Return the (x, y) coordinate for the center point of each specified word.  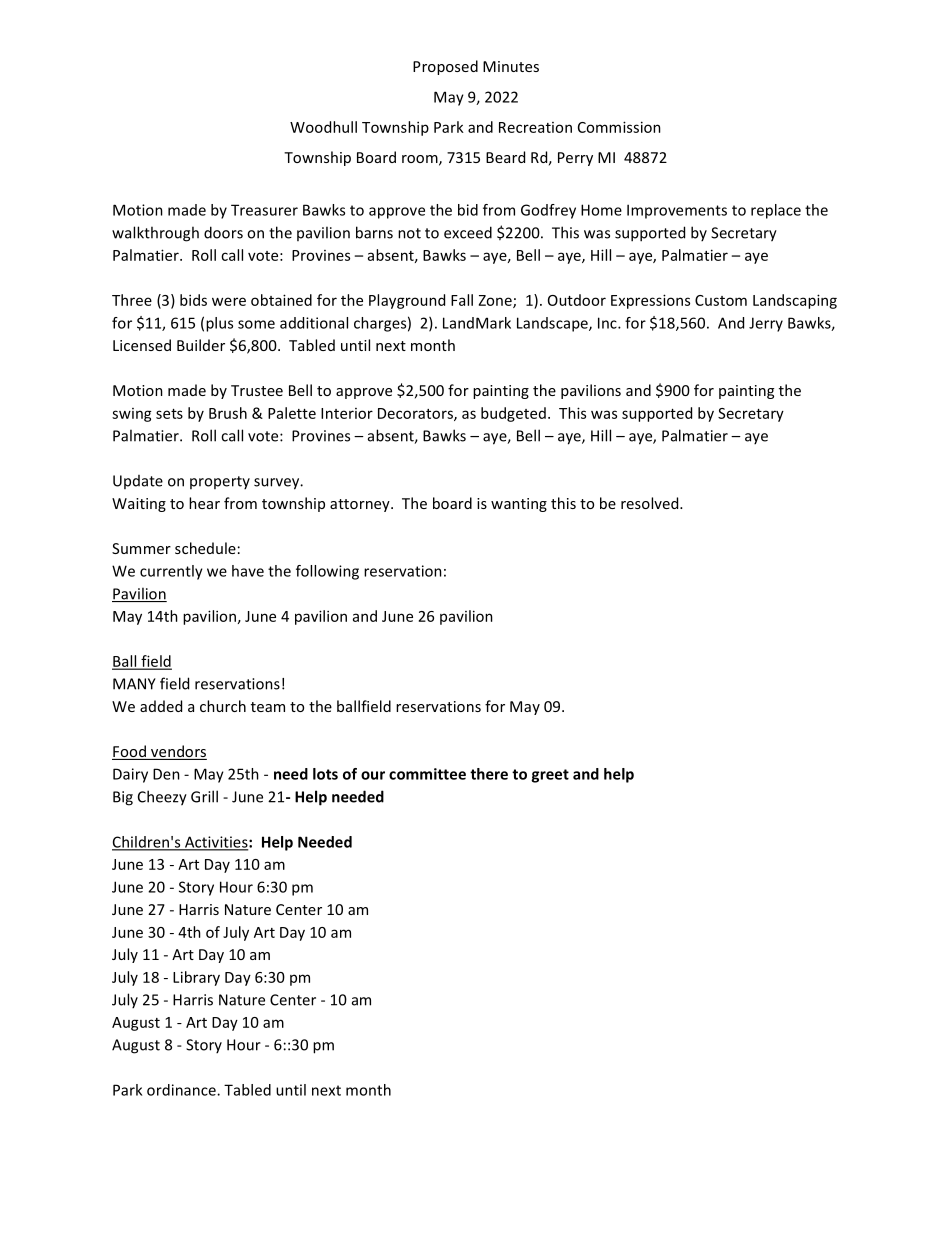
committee (427, 774)
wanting (519, 505)
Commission (619, 127)
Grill (204, 796)
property (220, 482)
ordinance (182, 1090)
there (489, 774)
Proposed (445, 67)
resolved (651, 503)
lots (325, 774)
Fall (462, 300)
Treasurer (264, 210)
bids (193, 300)
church (223, 706)
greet (550, 776)
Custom (721, 300)
